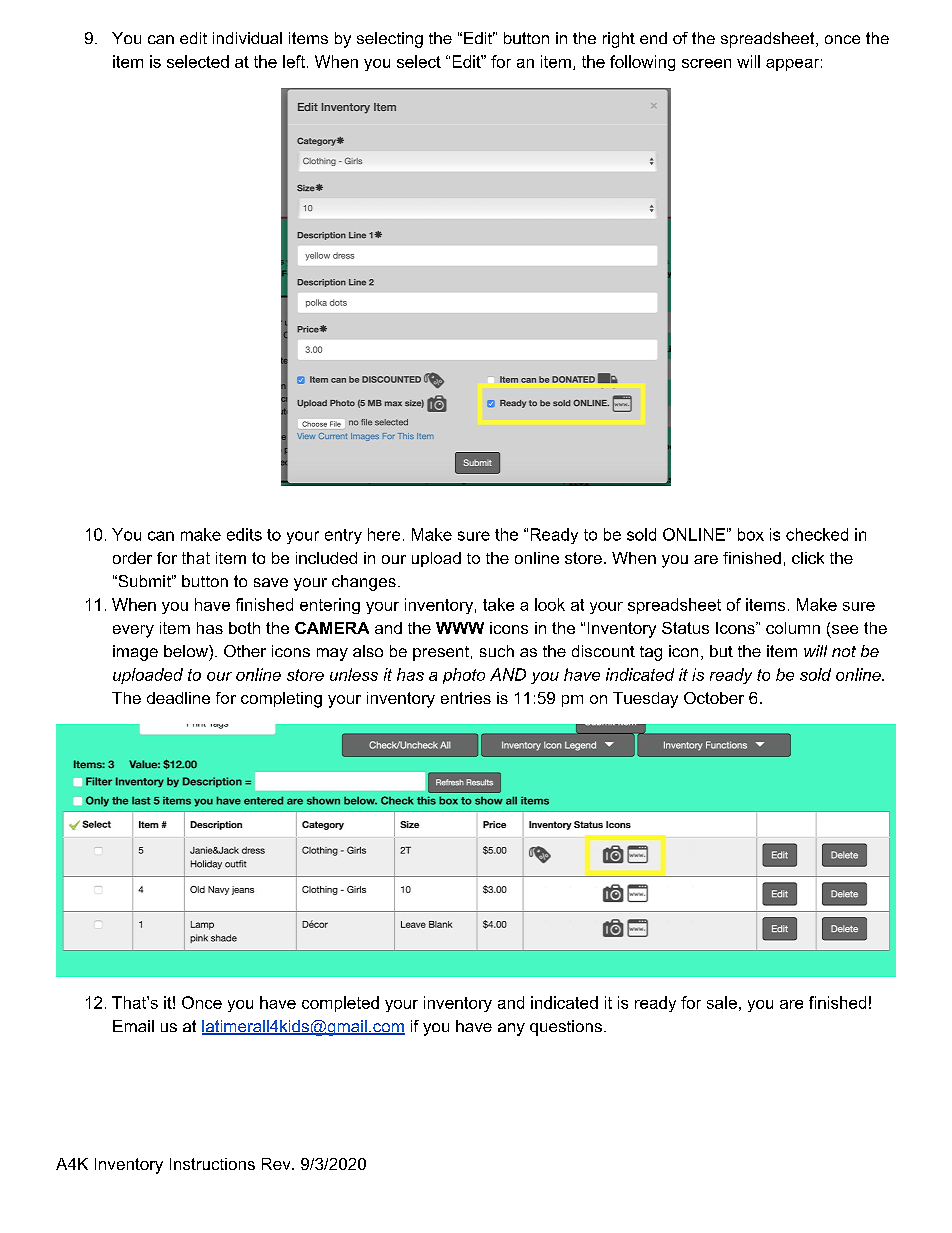 The width and height of the screenshot is (952, 1233). What do you see at coordinates (511, 1029) in the screenshot?
I see `any` at bounding box center [511, 1029].
